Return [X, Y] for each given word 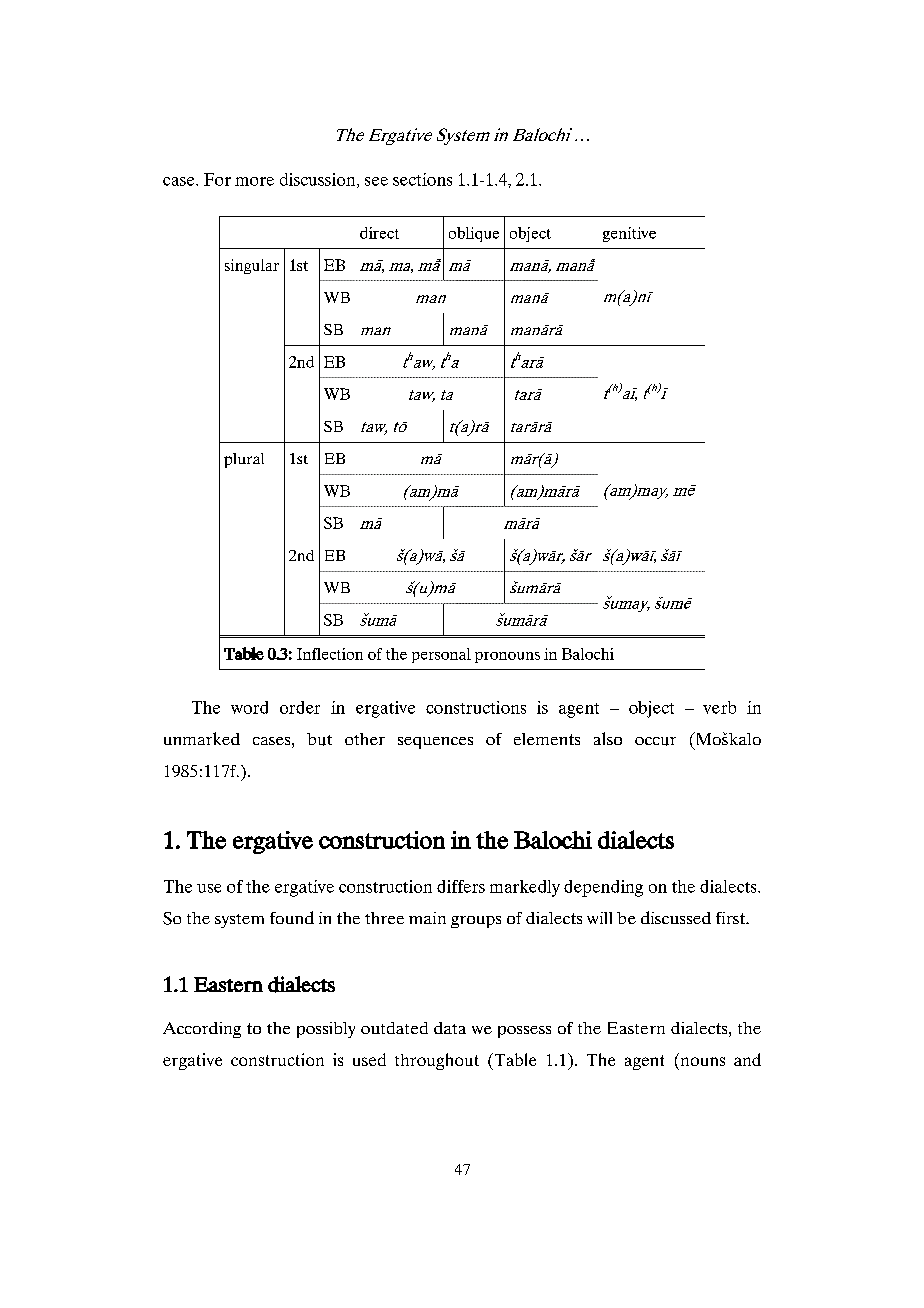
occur [655, 741]
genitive [629, 234]
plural [244, 460]
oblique [474, 234]
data [450, 1028]
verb [719, 707]
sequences [435, 743]
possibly [326, 1030]
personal [441, 655]
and [747, 1059]
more [254, 181]
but [319, 739]
